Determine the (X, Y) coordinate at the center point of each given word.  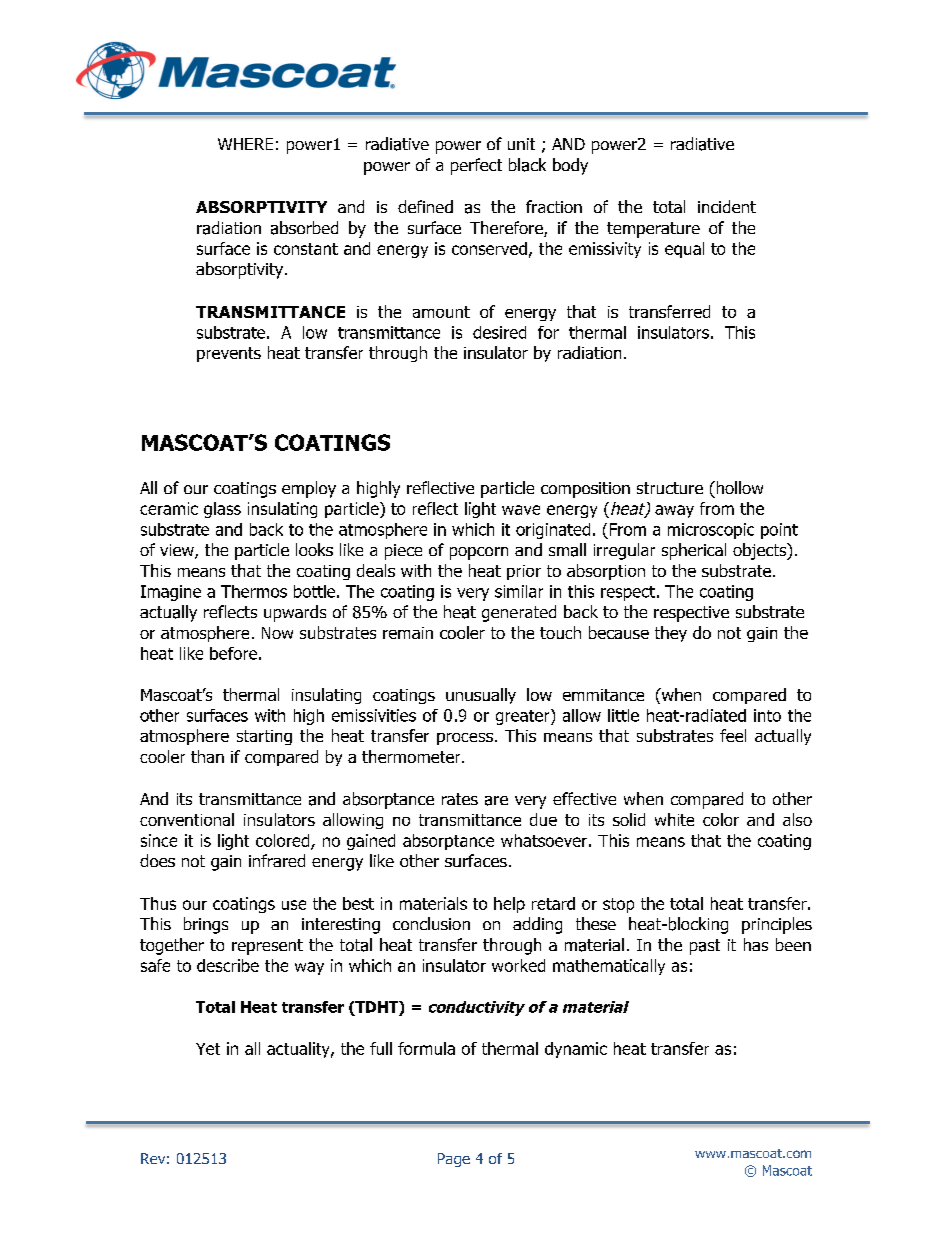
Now (277, 633)
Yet (208, 1049)
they (671, 634)
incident (727, 206)
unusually (481, 696)
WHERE (245, 144)
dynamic (576, 1050)
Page (454, 1160)
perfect (476, 166)
